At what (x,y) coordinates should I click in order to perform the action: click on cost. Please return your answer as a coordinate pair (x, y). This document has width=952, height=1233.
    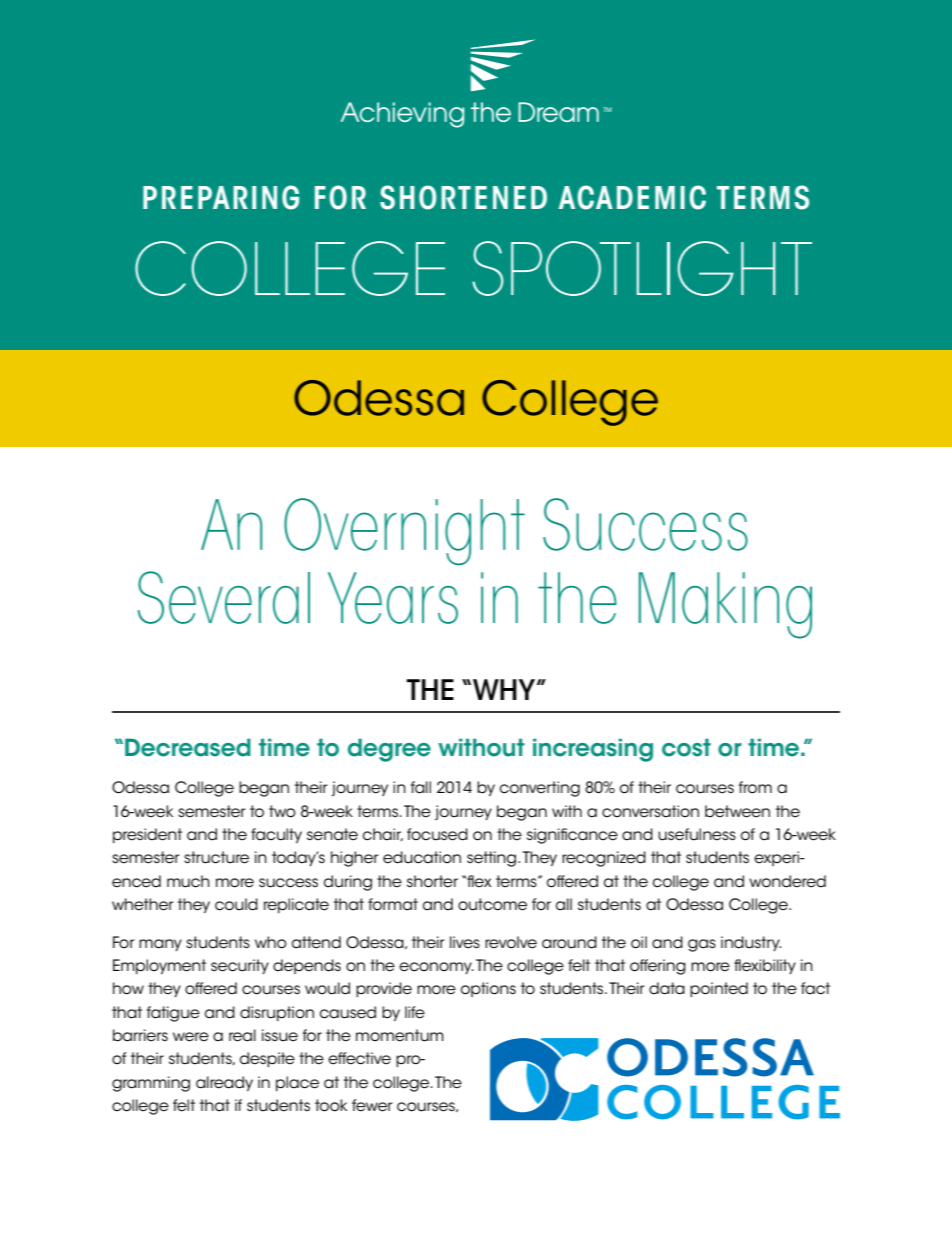
    Looking at the image, I should click on (686, 747).
